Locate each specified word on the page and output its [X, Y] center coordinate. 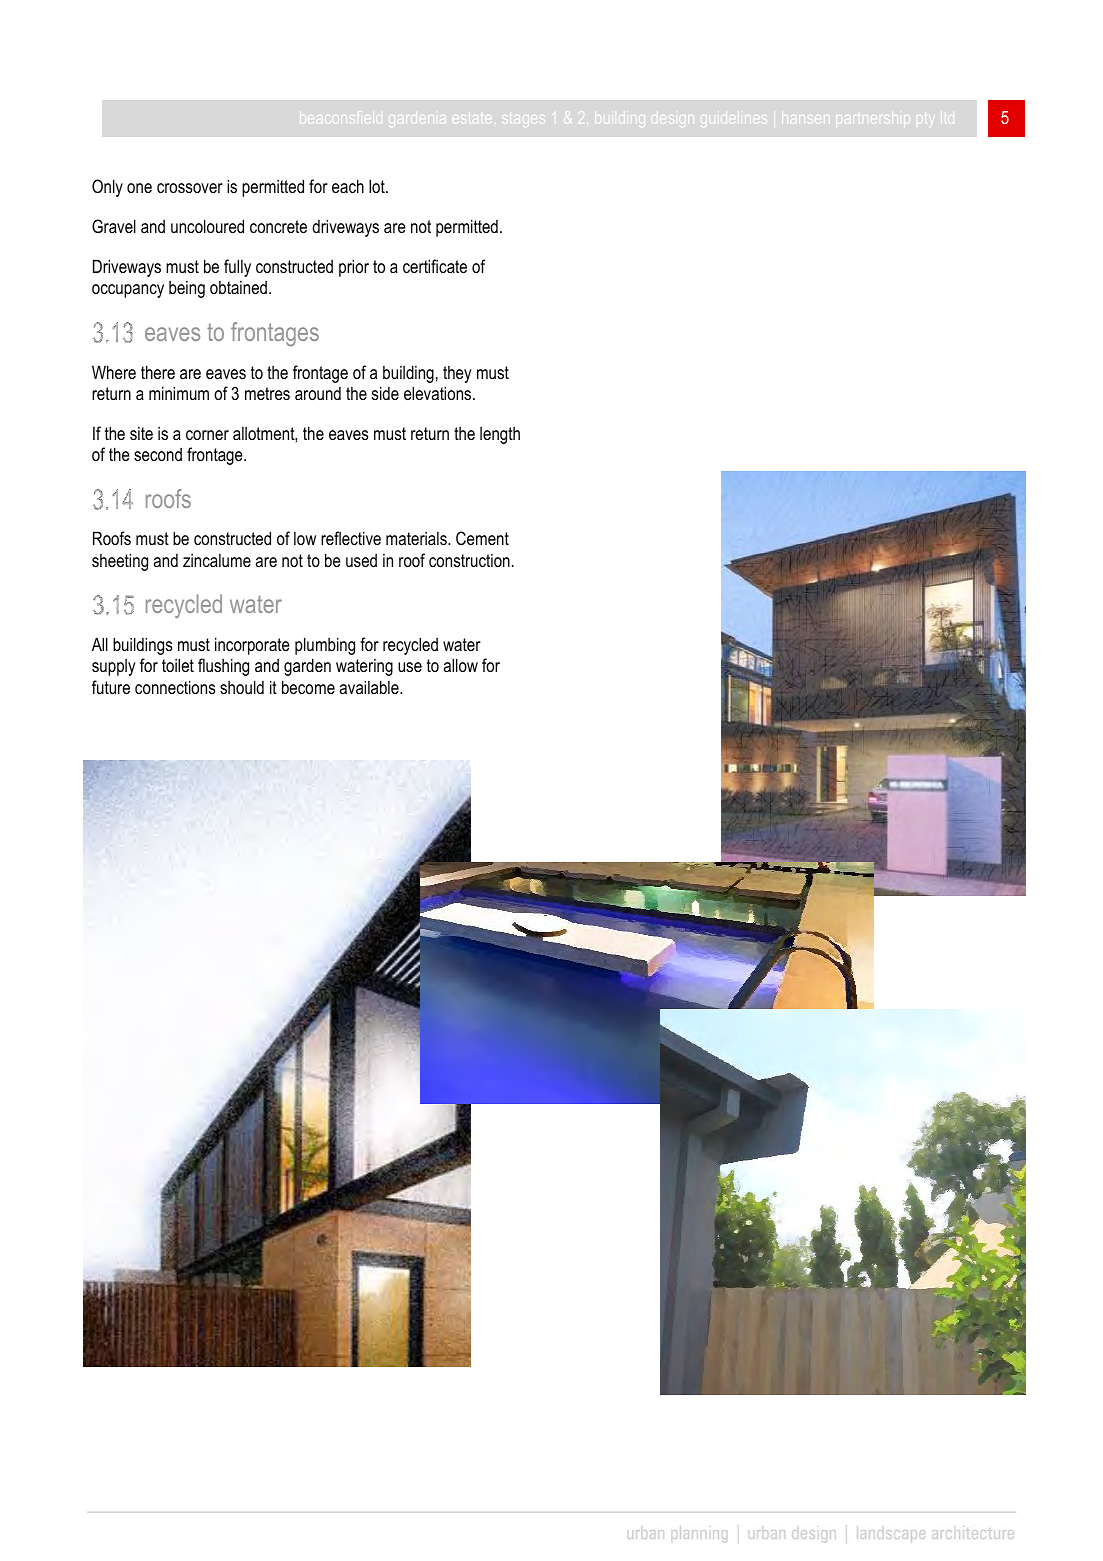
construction [469, 561]
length [500, 435]
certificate [435, 266]
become [308, 687]
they [457, 374]
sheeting [120, 562]
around [318, 394]
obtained [238, 287]
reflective [351, 538]
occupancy [128, 291]
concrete [278, 227]
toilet [178, 665]
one [139, 188]
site [141, 433]
